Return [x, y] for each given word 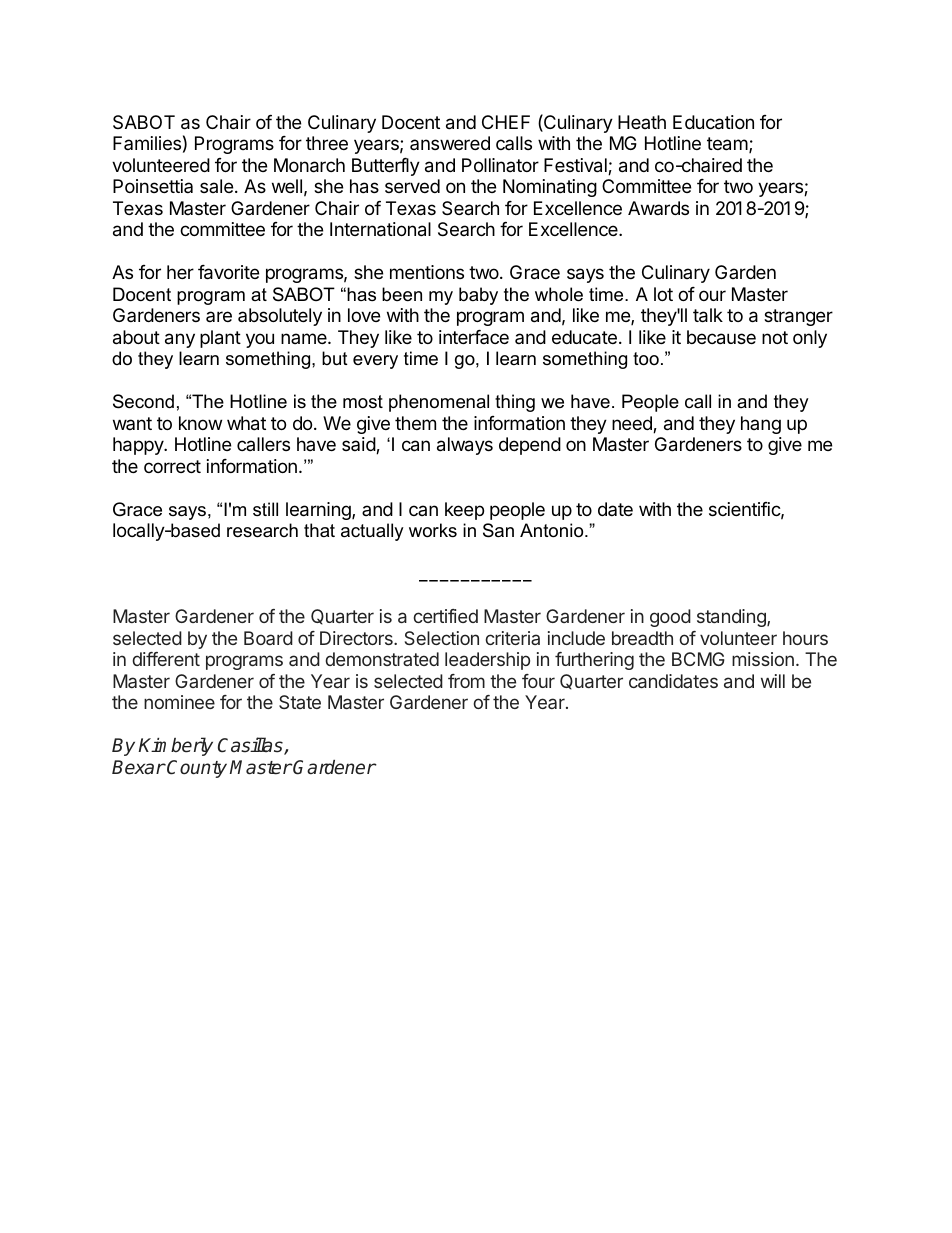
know [200, 423]
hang [761, 425]
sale [216, 186]
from [466, 681]
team [727, 144]
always [465, 446]
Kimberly [175, 746]
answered [450, 143]
